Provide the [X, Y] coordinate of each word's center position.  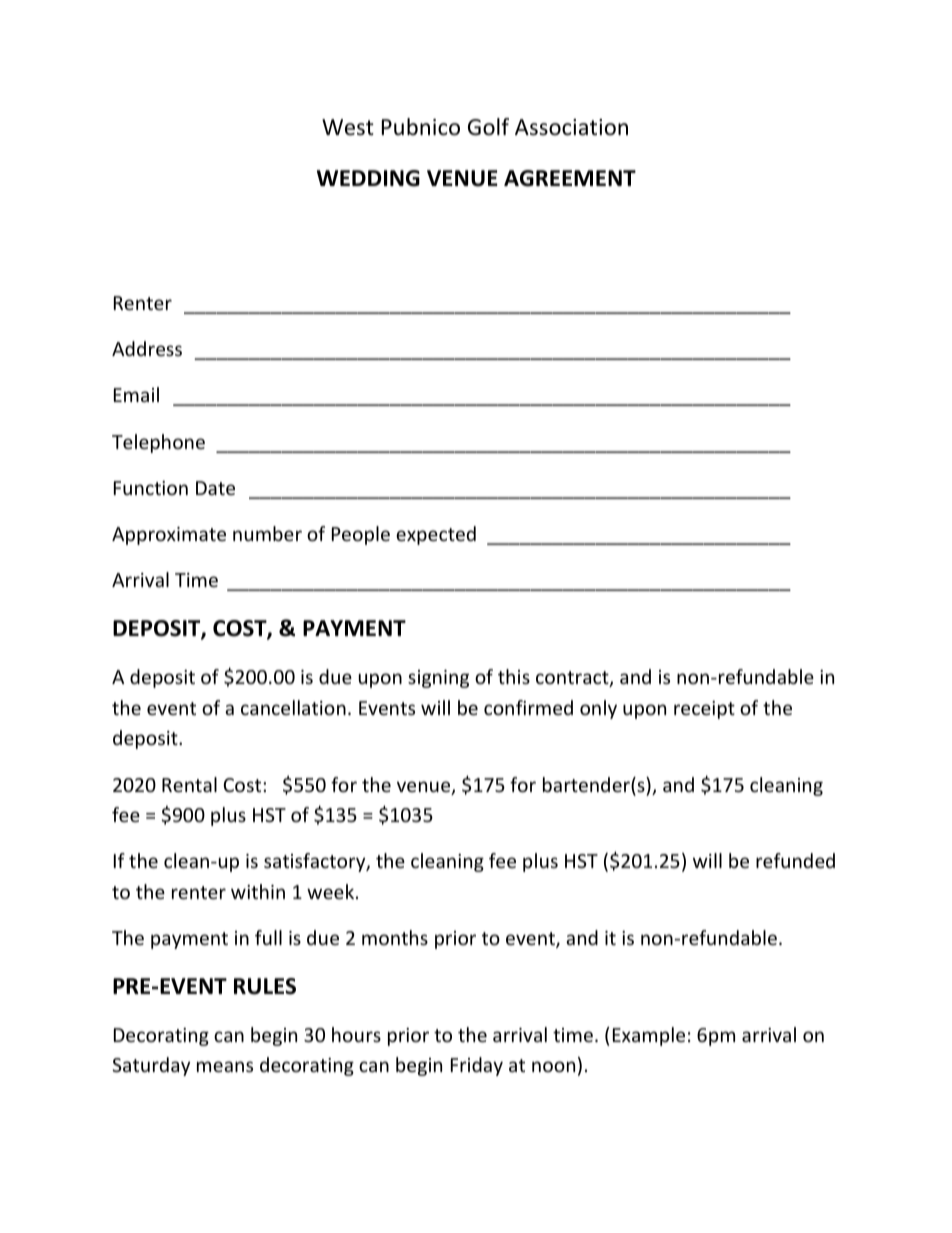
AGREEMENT [570, 178]
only [598, 709]
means [225, 1066]
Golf [488, 127]
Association [571, 127]
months [395, 937]
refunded [795, 860]
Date [215, 488]
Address [147, 348]
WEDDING [368, 178]
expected [436, 535]
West [348, 127]
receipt [704, 710]
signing [438, 679]
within [258, 891]
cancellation [293, 707]
